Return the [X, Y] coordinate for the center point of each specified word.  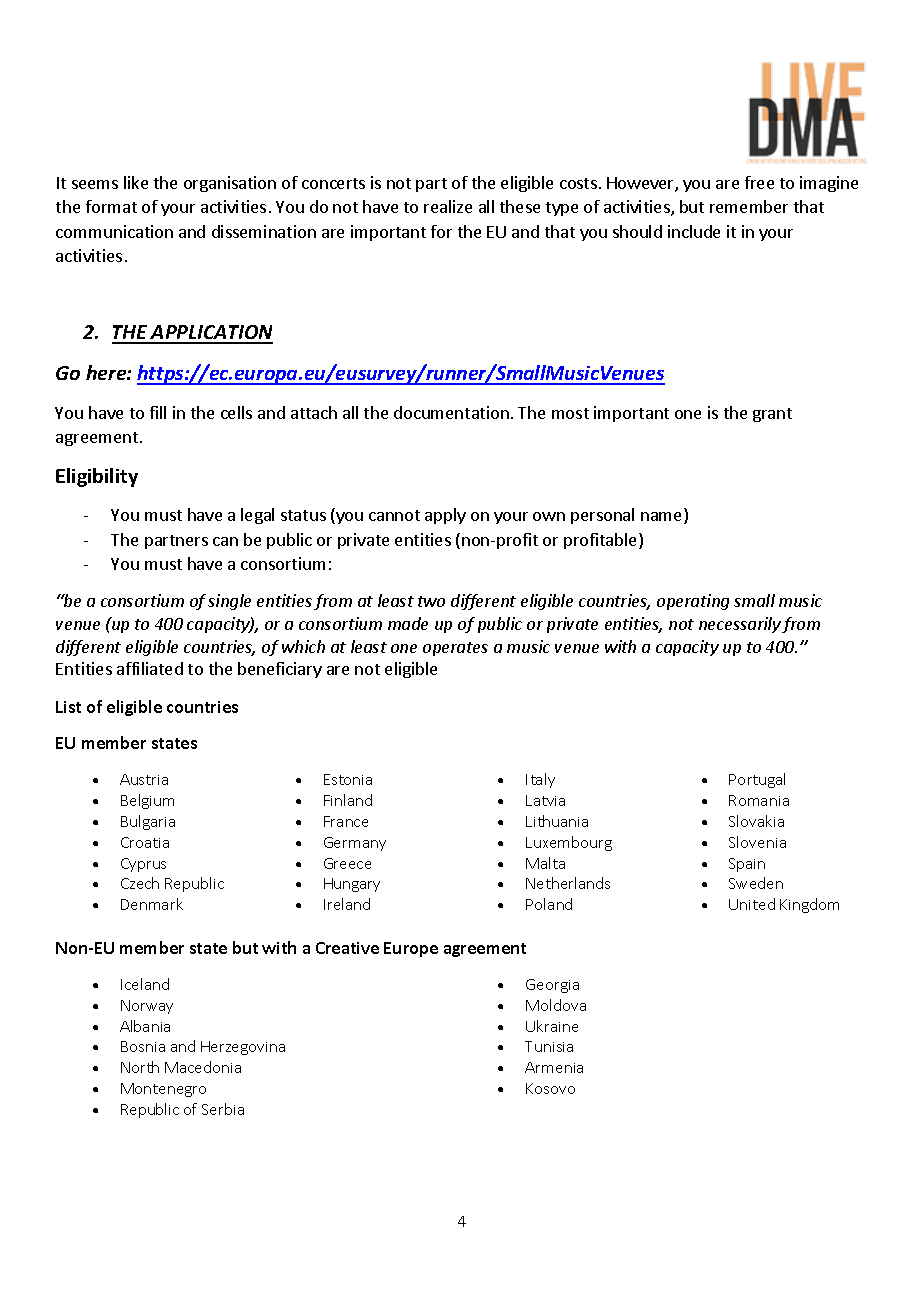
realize [448, 206]
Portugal [757, 780]
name [663, 518]
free [759, 182]
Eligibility [97, 477]
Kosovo [550, 1088]
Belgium [147, 801]
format [111, 206]
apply [445, 516]
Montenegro [163, 1090]
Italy [540, 780]
